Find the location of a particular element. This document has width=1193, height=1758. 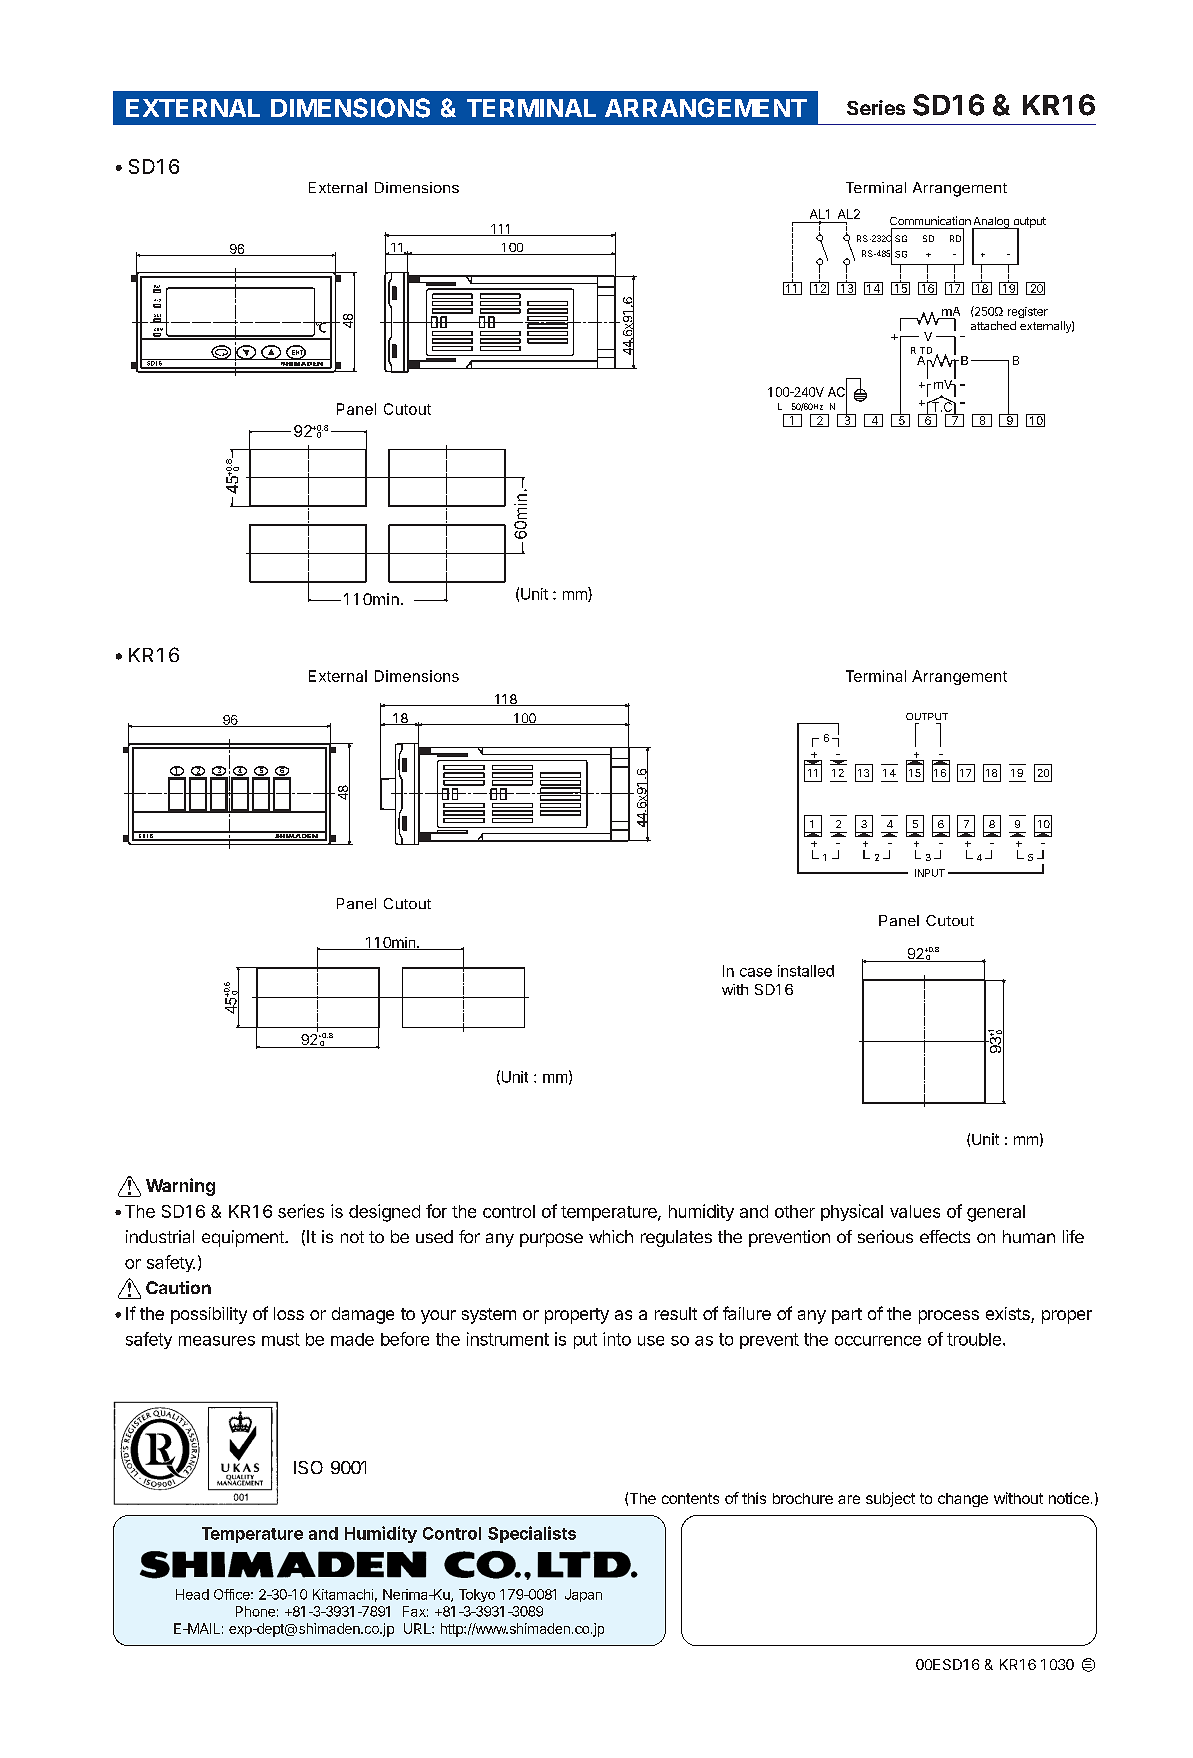

which is located at coordinates (611, 1236).
